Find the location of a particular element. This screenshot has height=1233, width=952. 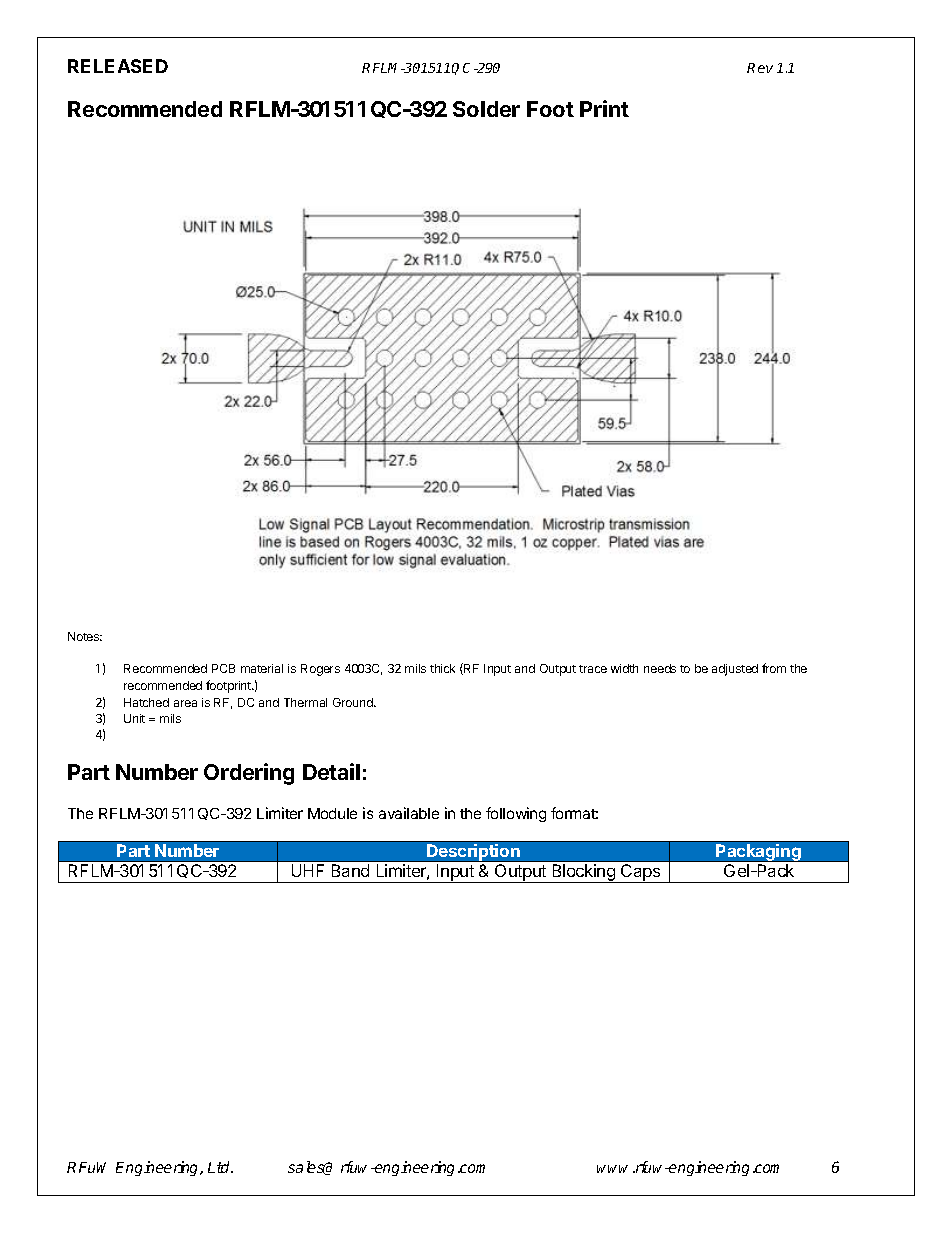

following is located at coordinates (516, 814).
